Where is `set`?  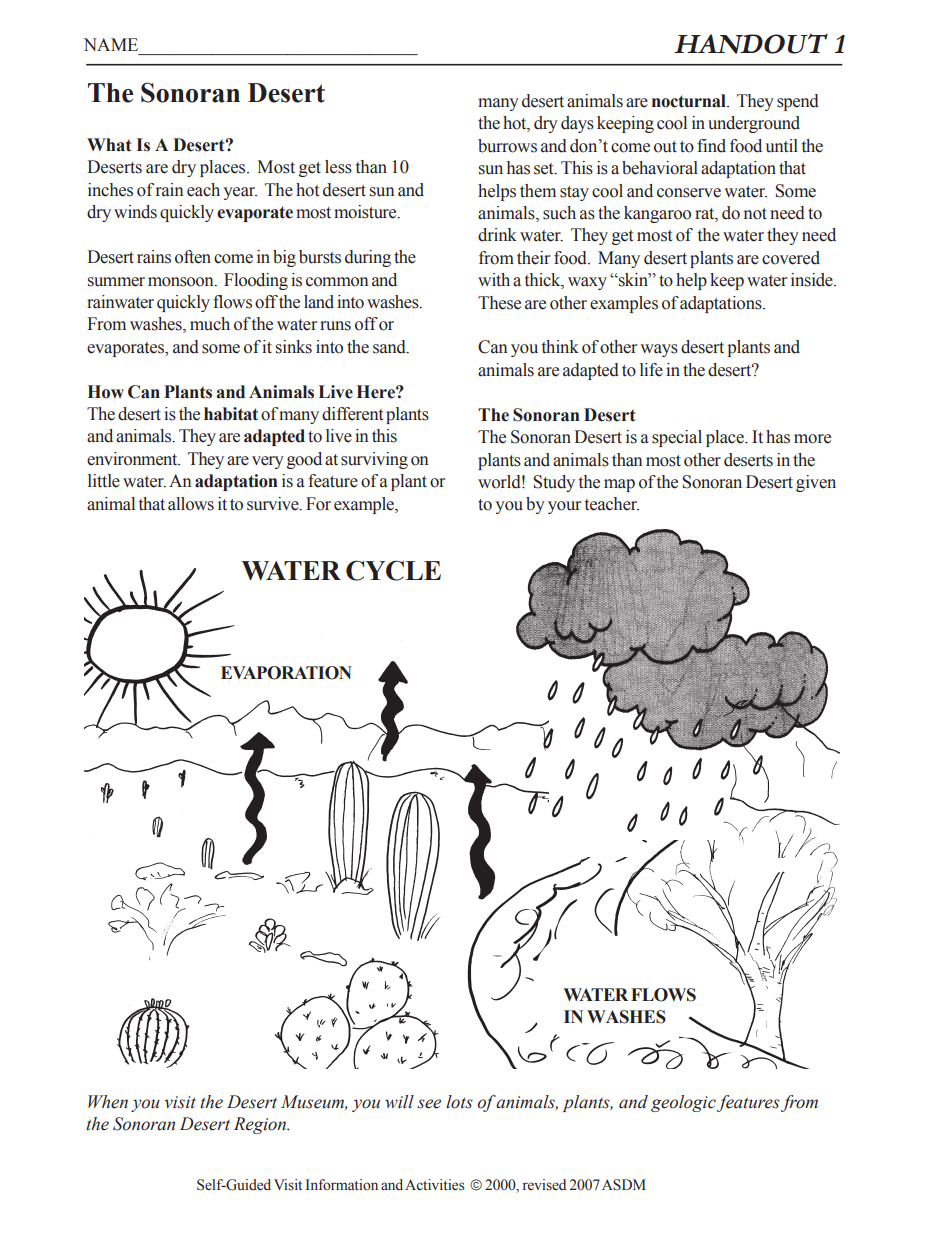 set is located at coordinates (545, 169).
